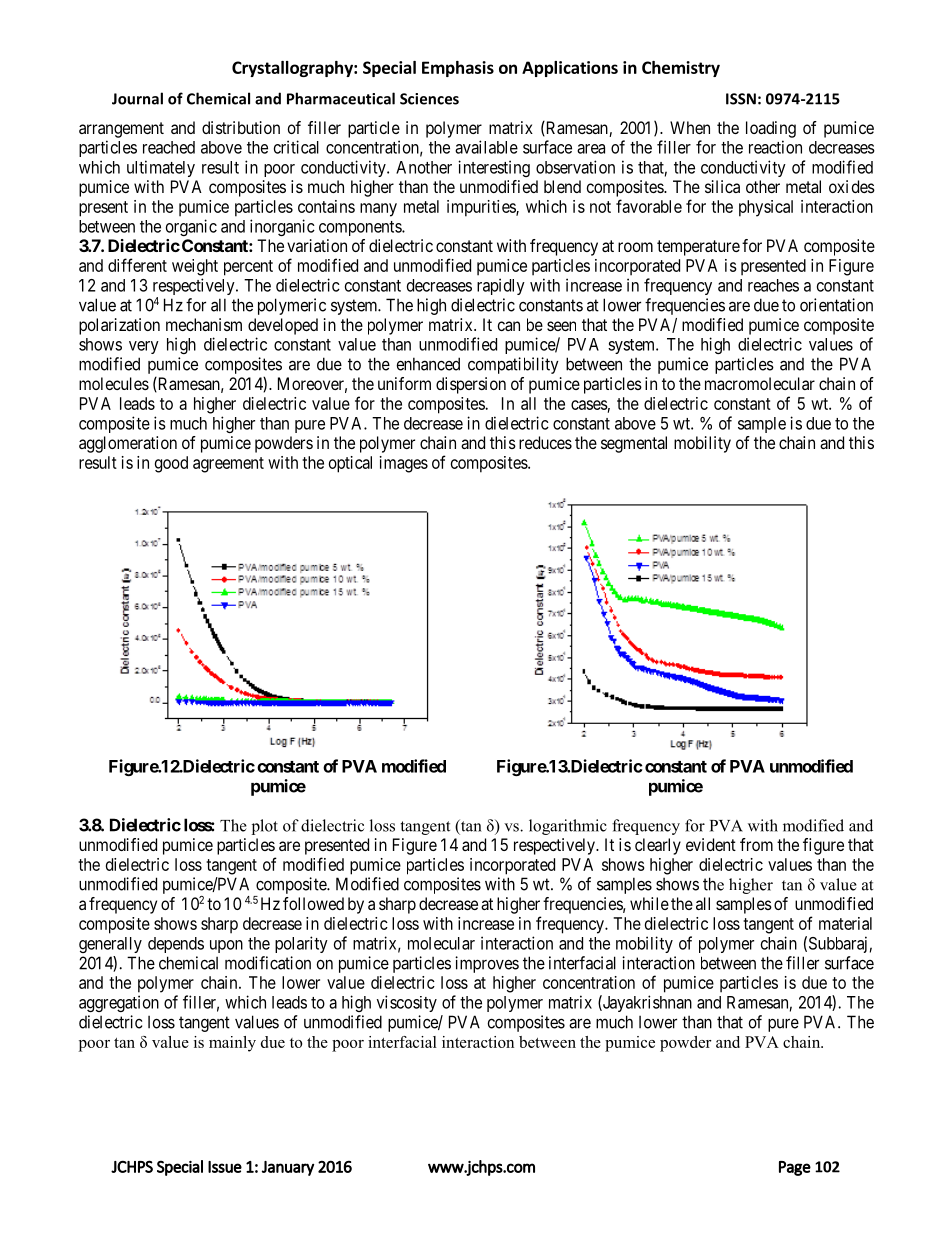  Describe the element at coordinates (795, 1168) in the image. I see `Page` at that location.
